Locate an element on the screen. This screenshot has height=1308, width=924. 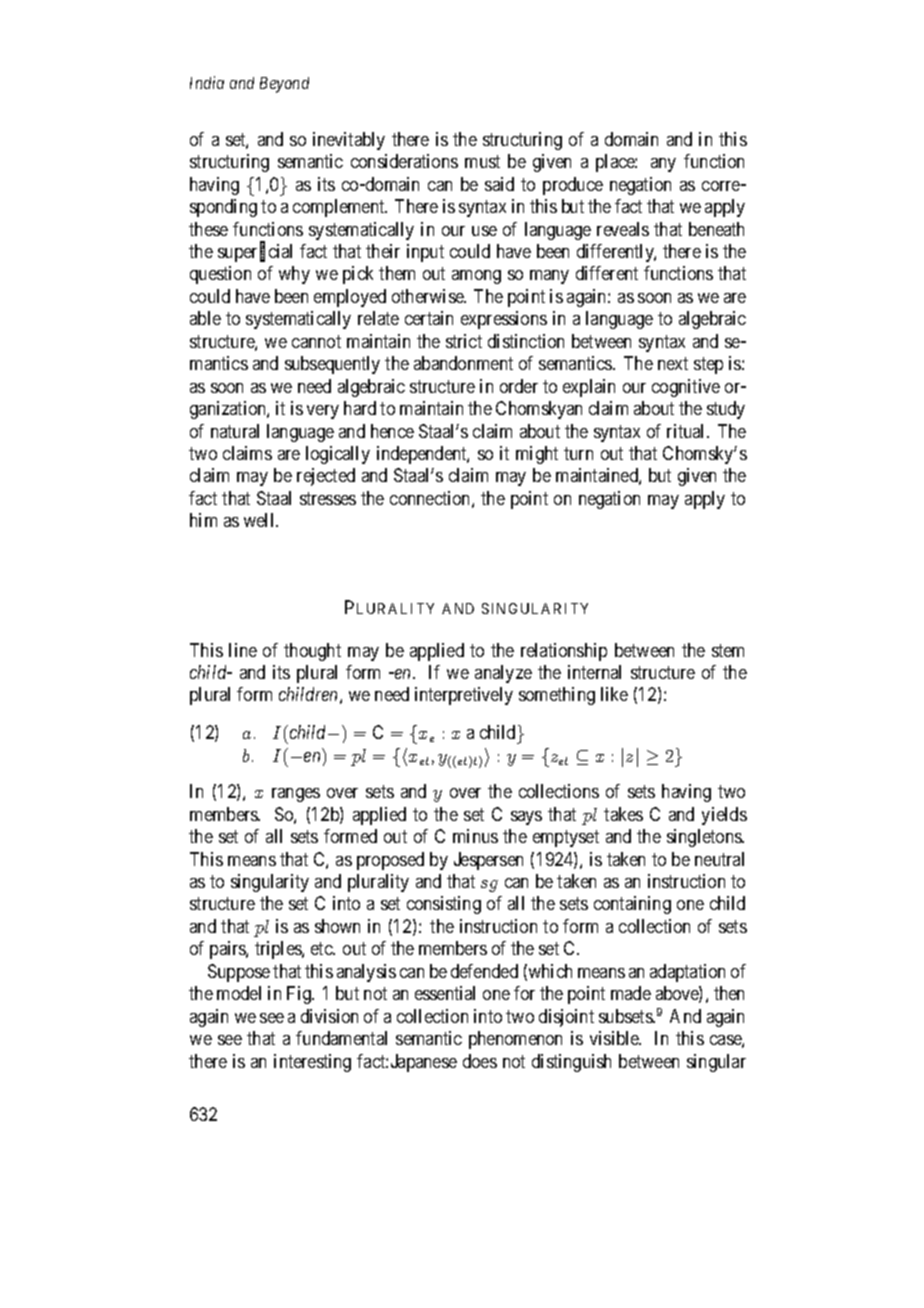
model is located at coordinates (239, 993).
